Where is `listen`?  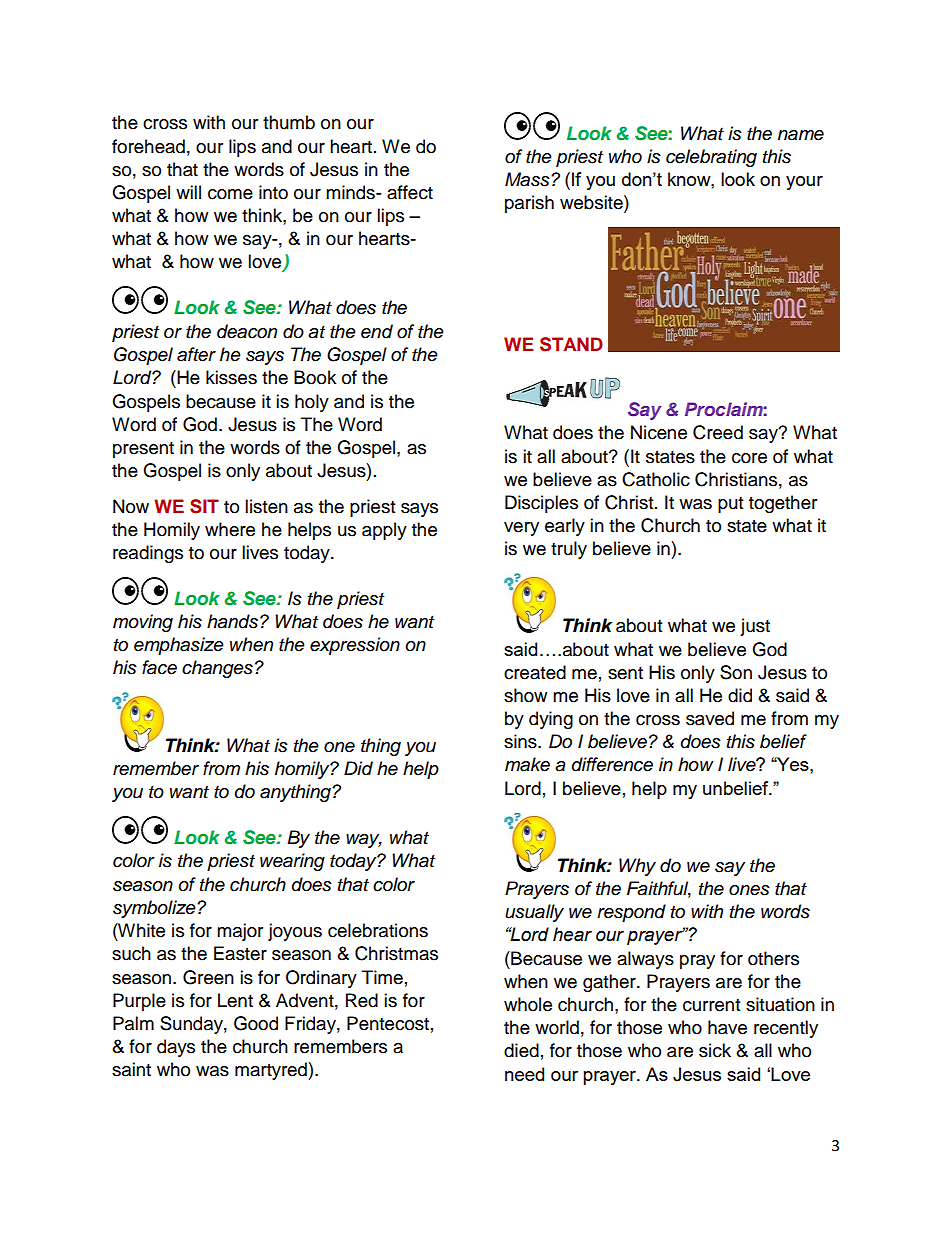
listen is located at coordinates (266, 506).
